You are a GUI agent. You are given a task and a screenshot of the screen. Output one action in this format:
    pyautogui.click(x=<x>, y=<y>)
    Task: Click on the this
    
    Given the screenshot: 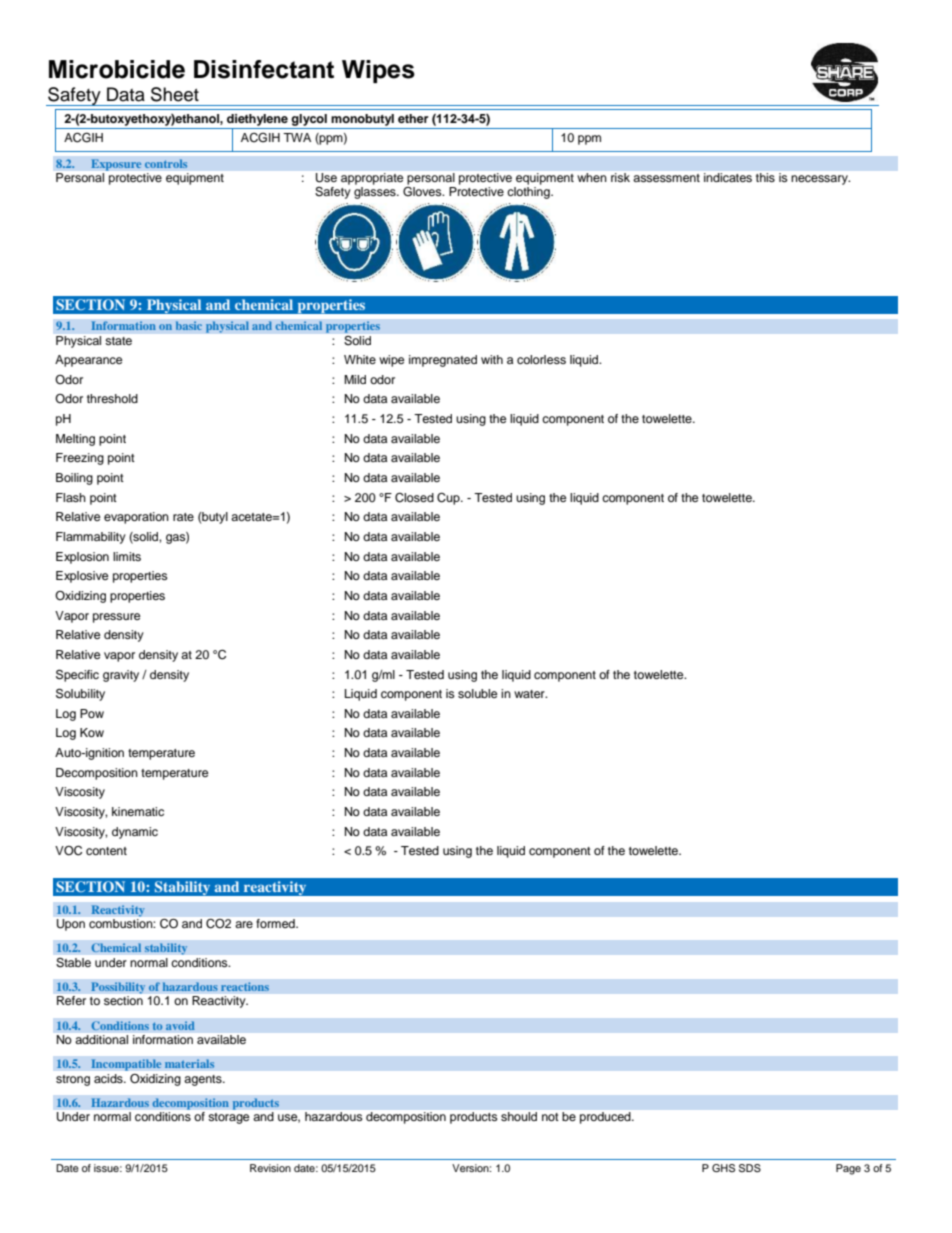 What is the action you would take?
    pyautogui.click(x=765, y=177)
